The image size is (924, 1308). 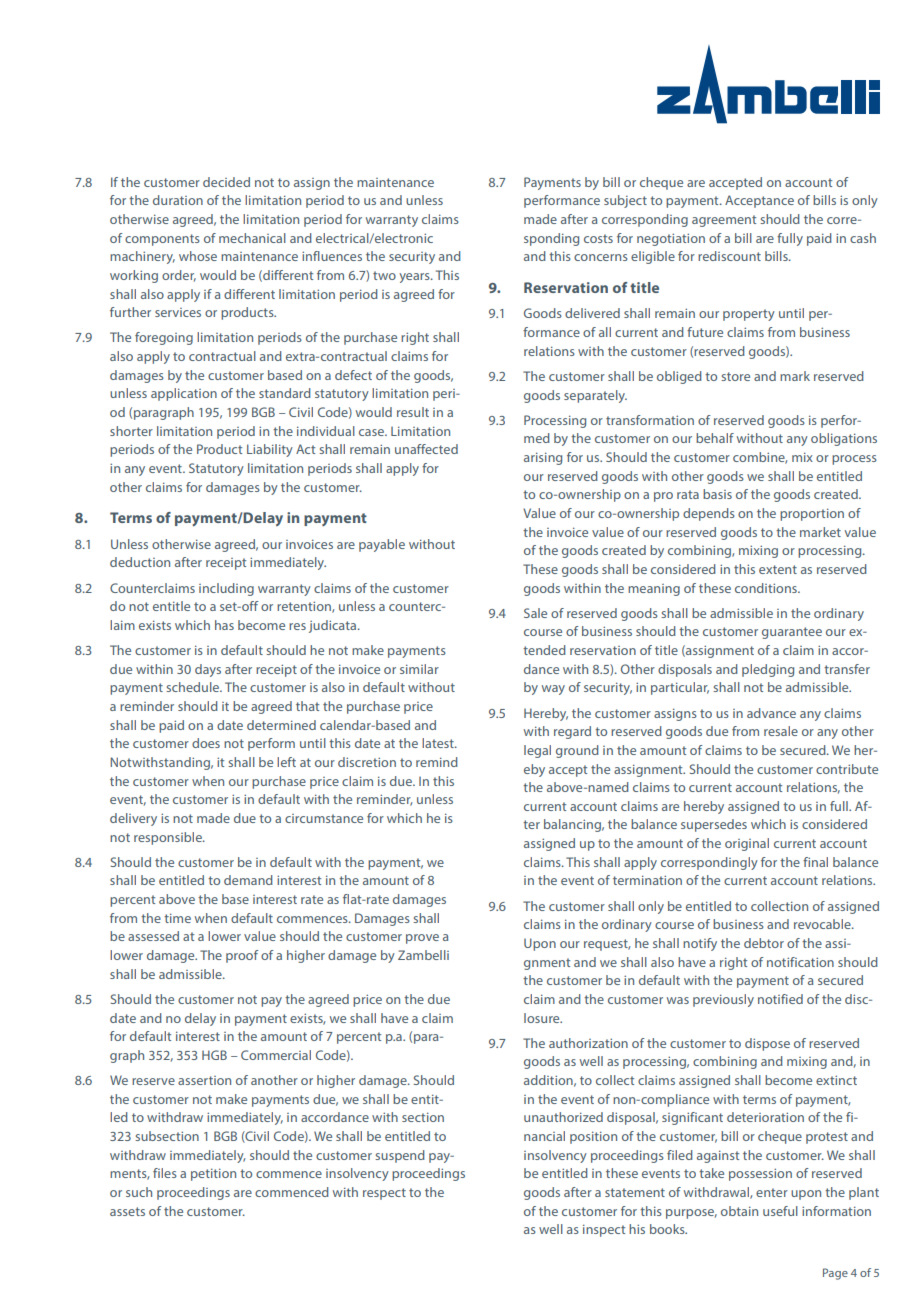 What do you see at coordinates (226, 589) in the document?
I see `including` at bounding box center [226, 589].
